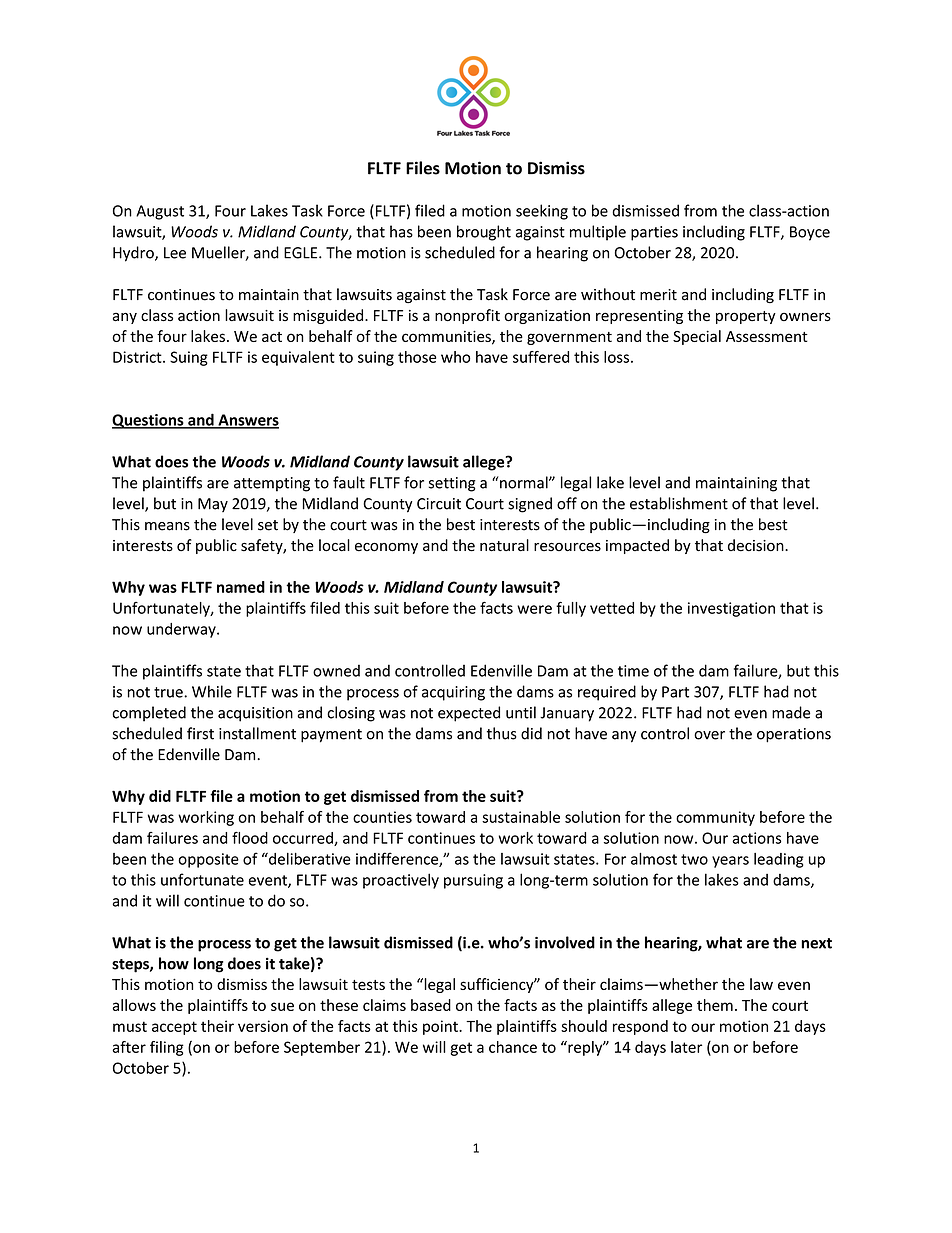 The height and width of the screenshot is (1233, 952). I want to click on accept, so click(174, 1028).
